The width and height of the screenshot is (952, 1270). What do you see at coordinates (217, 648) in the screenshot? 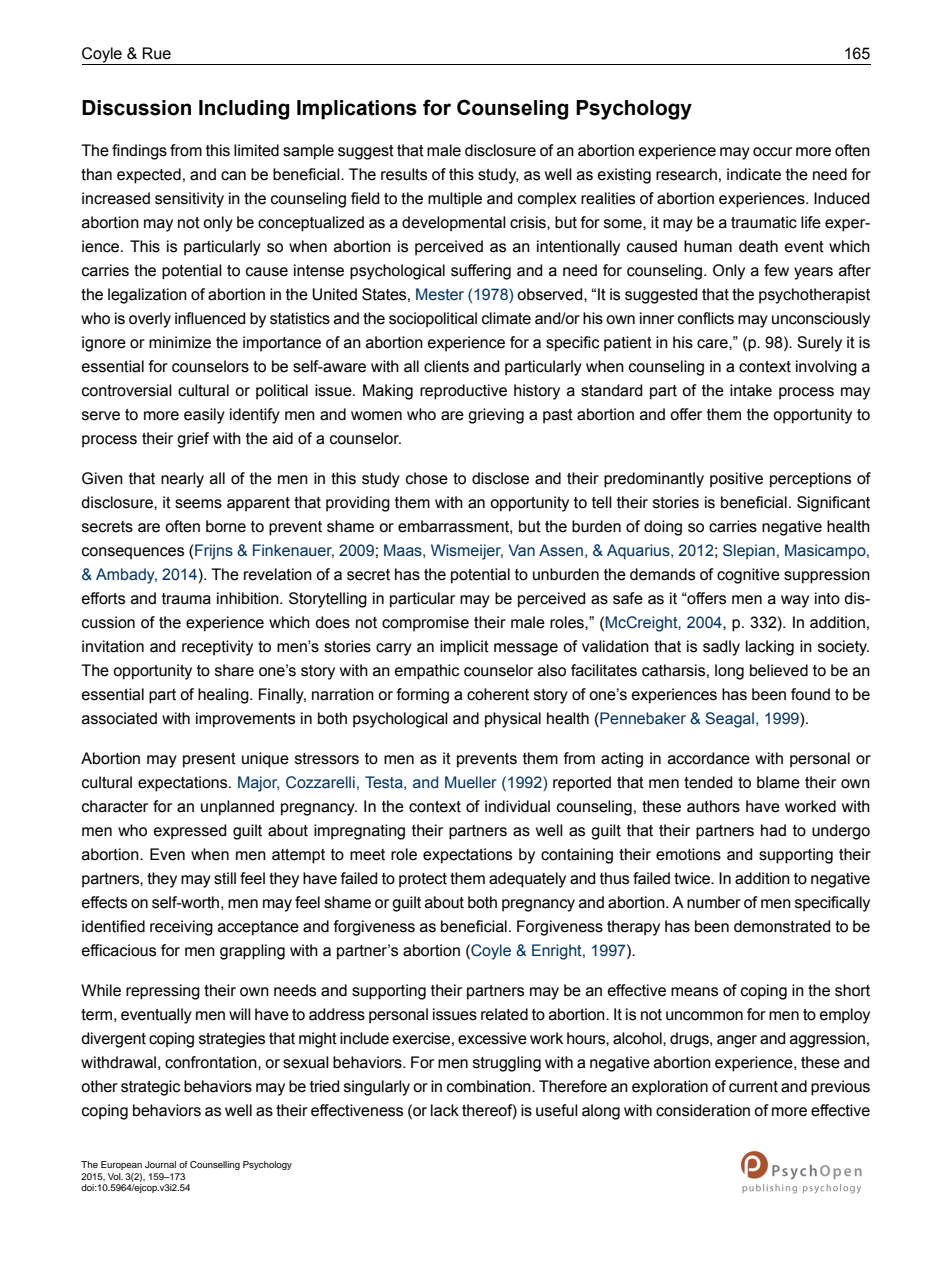
I see `receptivity` at bounding box center [217, 648].
